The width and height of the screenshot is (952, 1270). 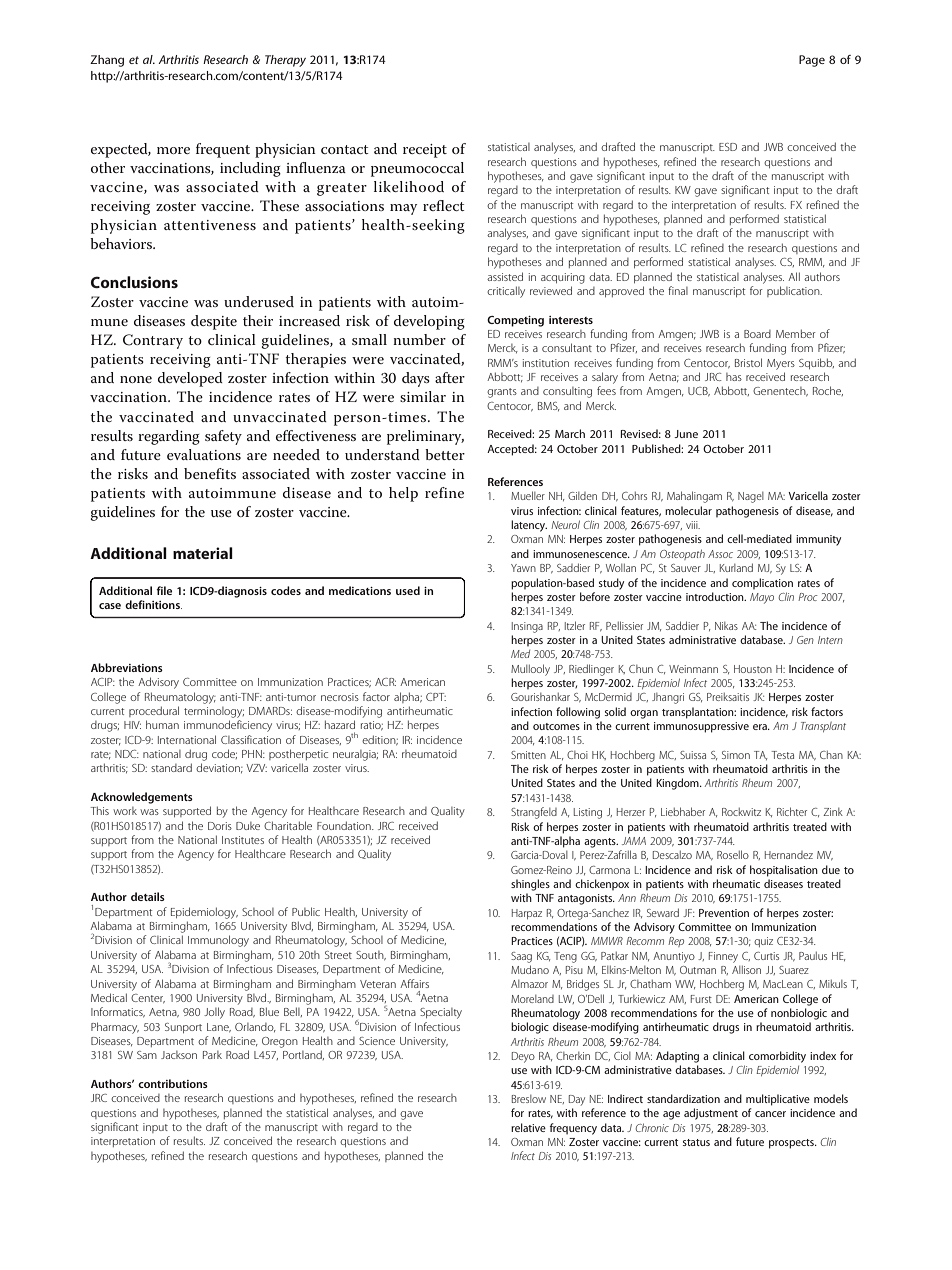 What do you see at coordinates (528, 1127) in the screenshot?
I see `relative` at bounding box center [528, 1127].
